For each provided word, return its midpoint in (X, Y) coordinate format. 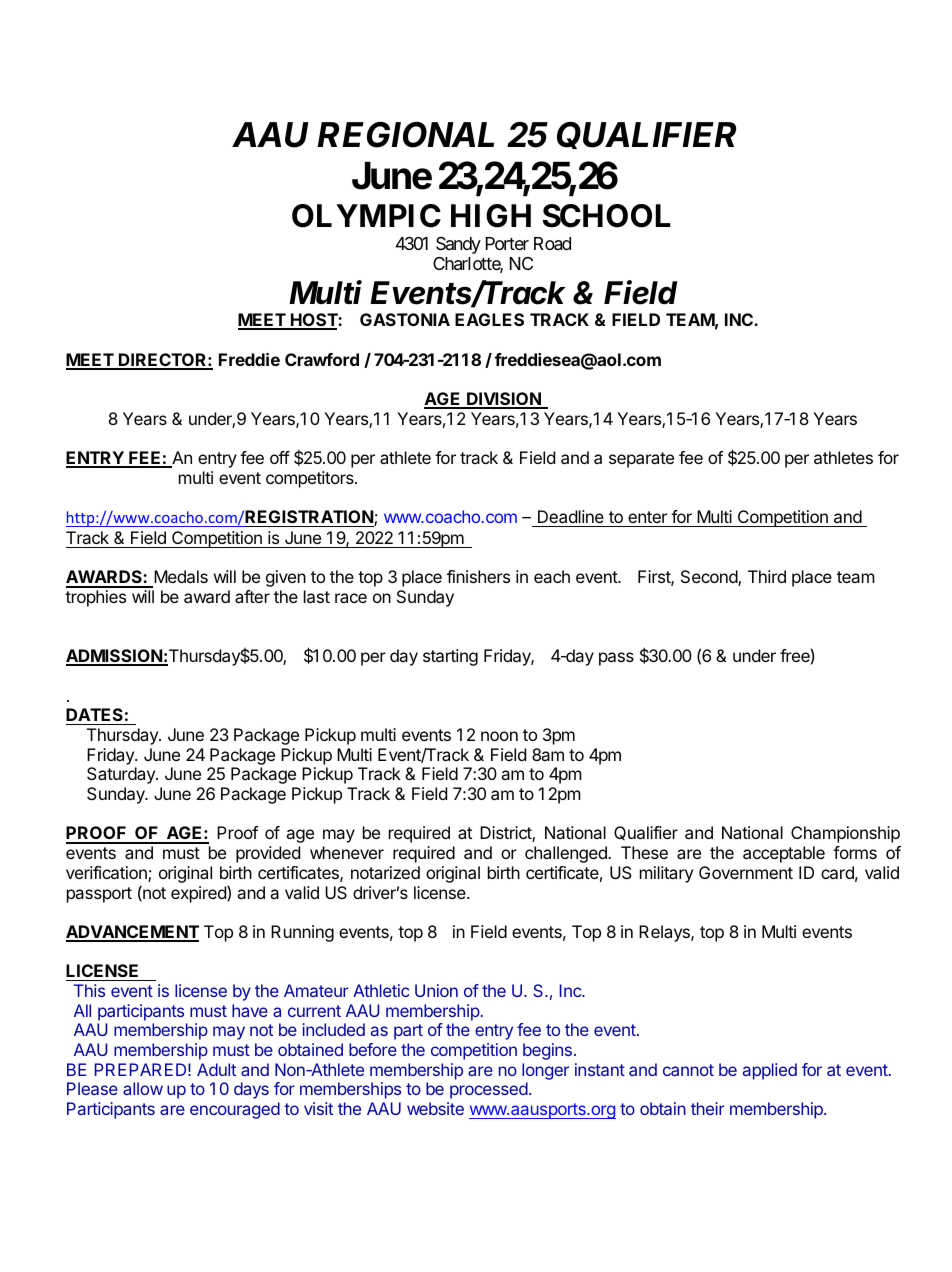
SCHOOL (607, 216)
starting (450, 657)
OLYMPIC (366, 216)
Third (767, 576)
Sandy (458, 245)
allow (143, 1088)
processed (489, 1090)
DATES (95, 716)
